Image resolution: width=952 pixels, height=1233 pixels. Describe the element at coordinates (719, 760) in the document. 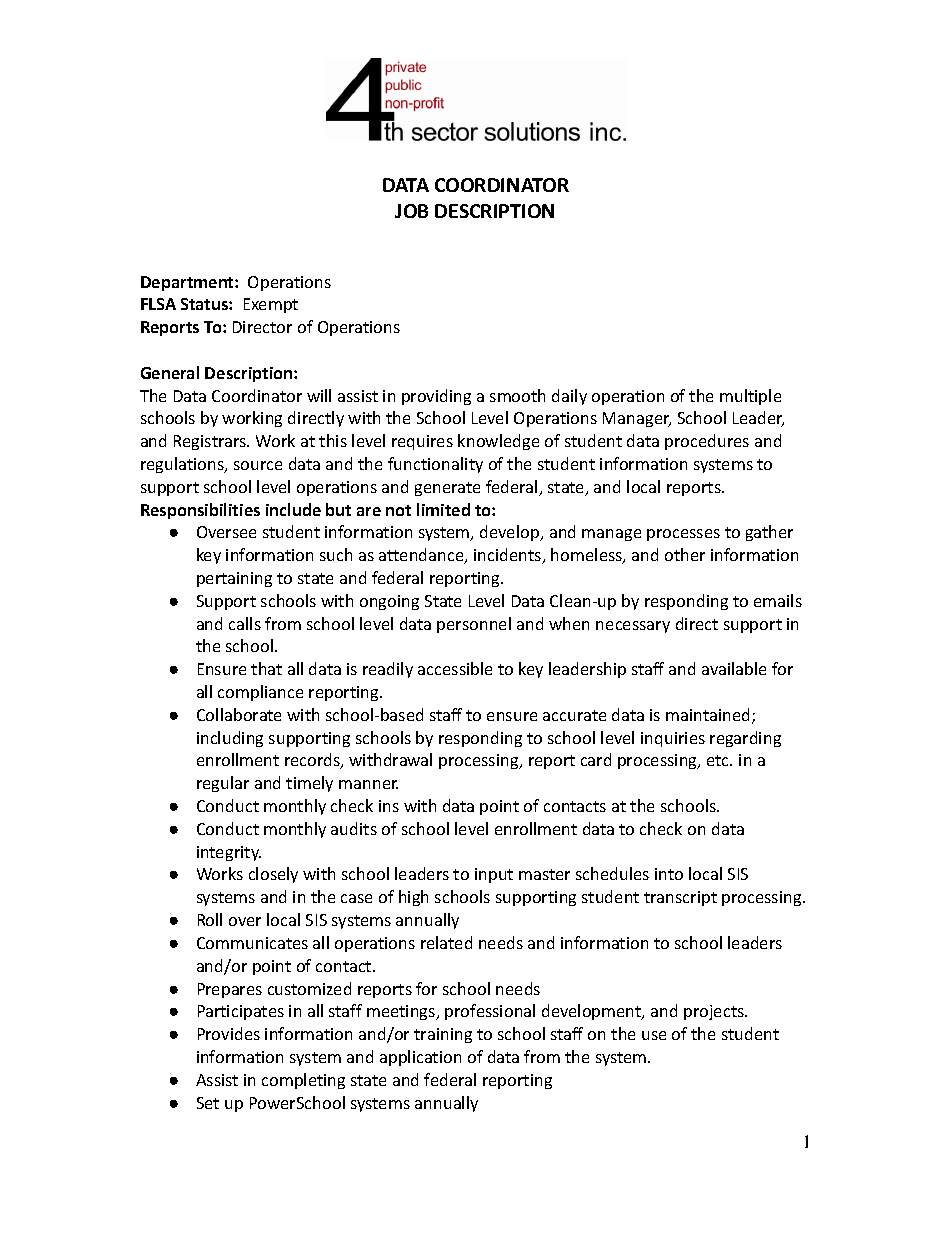

I see `etc` at that location.
